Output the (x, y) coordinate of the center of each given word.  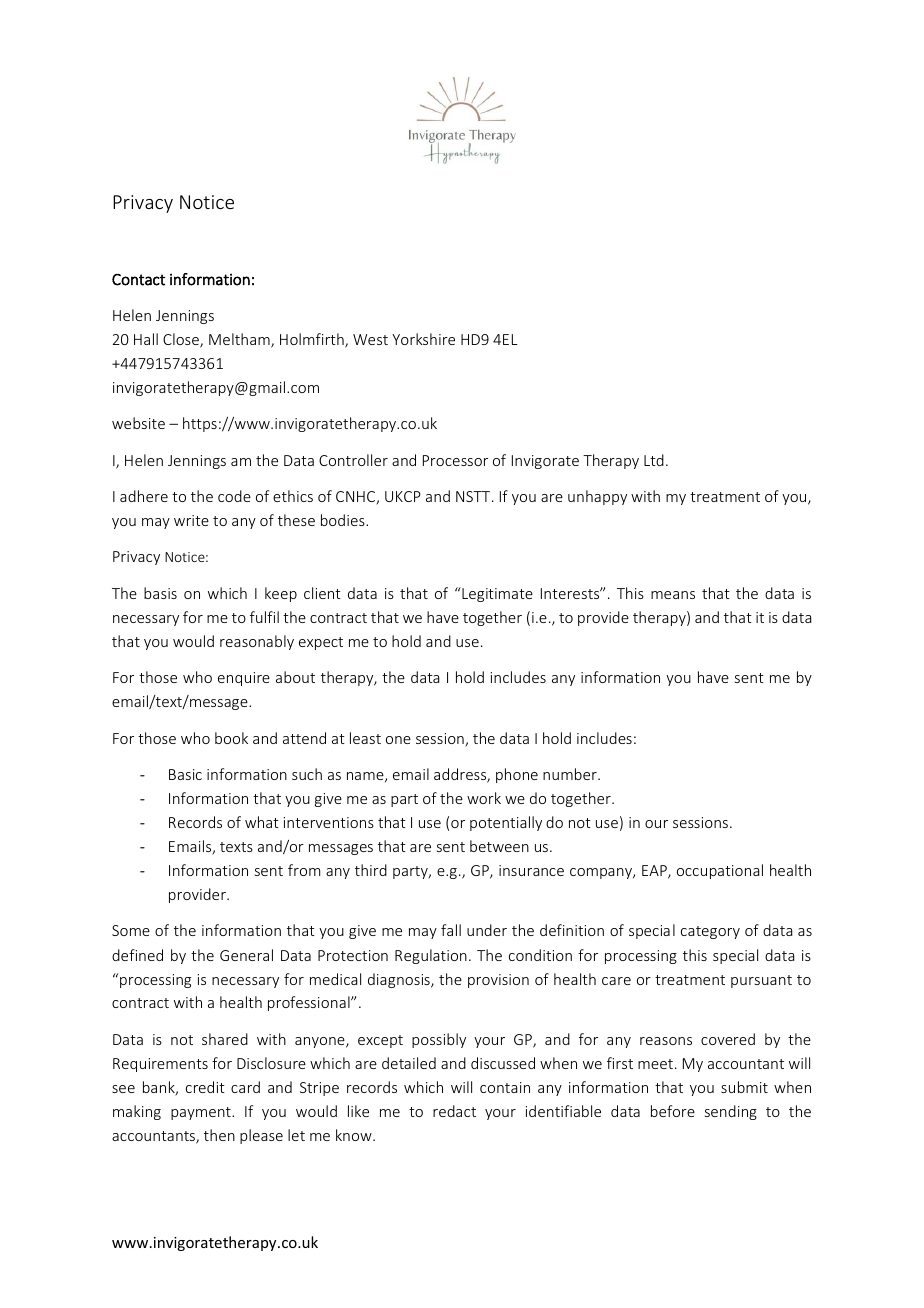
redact (454, 1111)
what (262, 822)
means (673, 595)
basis (160, 593)
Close (182, 340)
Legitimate (496, 594)
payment (202, 1113)
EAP (655, 872)
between (499, 846)
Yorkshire (423, 339)
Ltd (654, 460)
